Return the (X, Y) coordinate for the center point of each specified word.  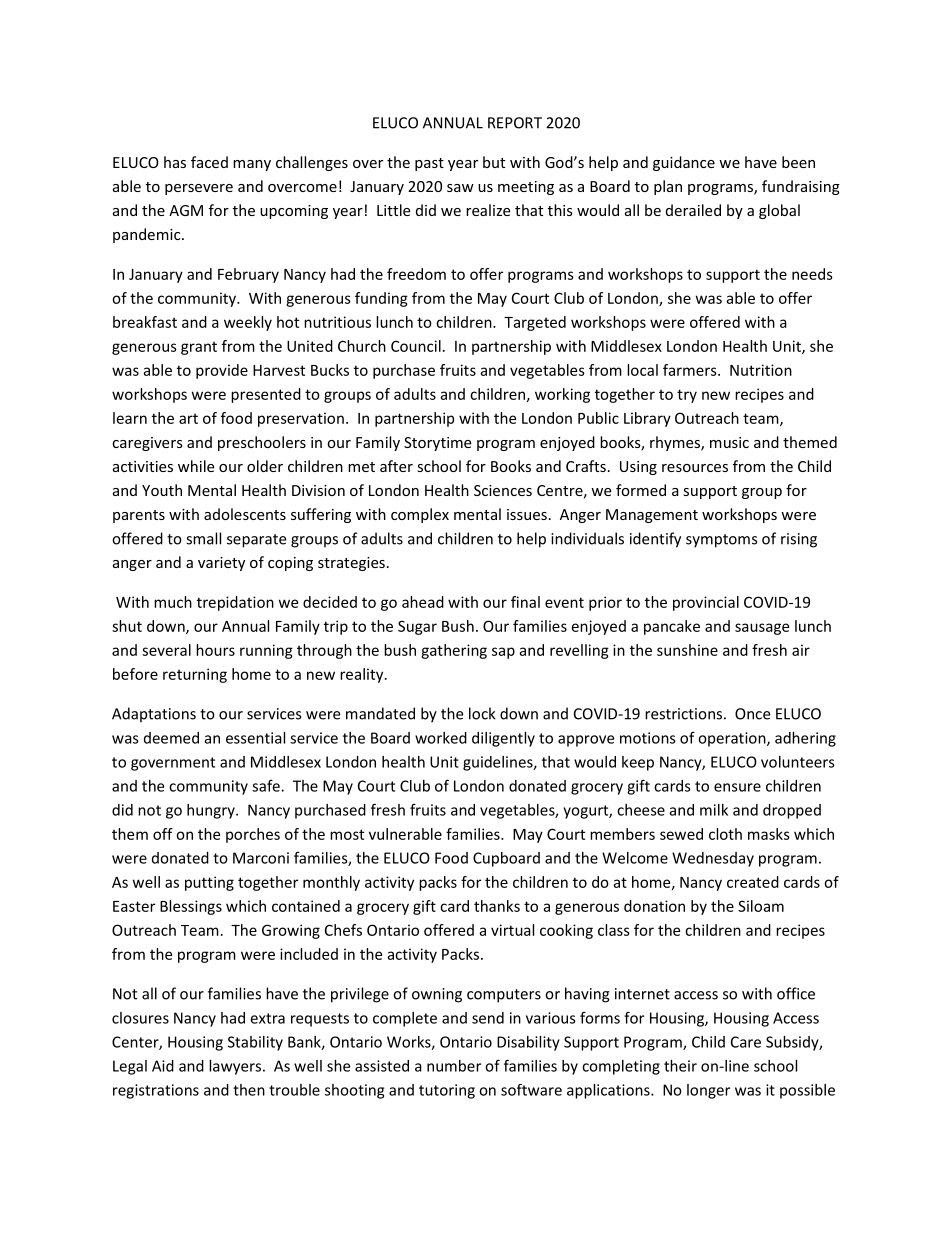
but (494, 162)
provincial (706, 603)
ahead (423, 602)
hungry (212, 811)
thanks (497, 906)
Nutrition (761, 370)
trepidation (235, 603)
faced (209, 162)
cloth (725, 834)
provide (222, 371)
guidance (684, 163)
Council (416, 346)
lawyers (235, 1067)
